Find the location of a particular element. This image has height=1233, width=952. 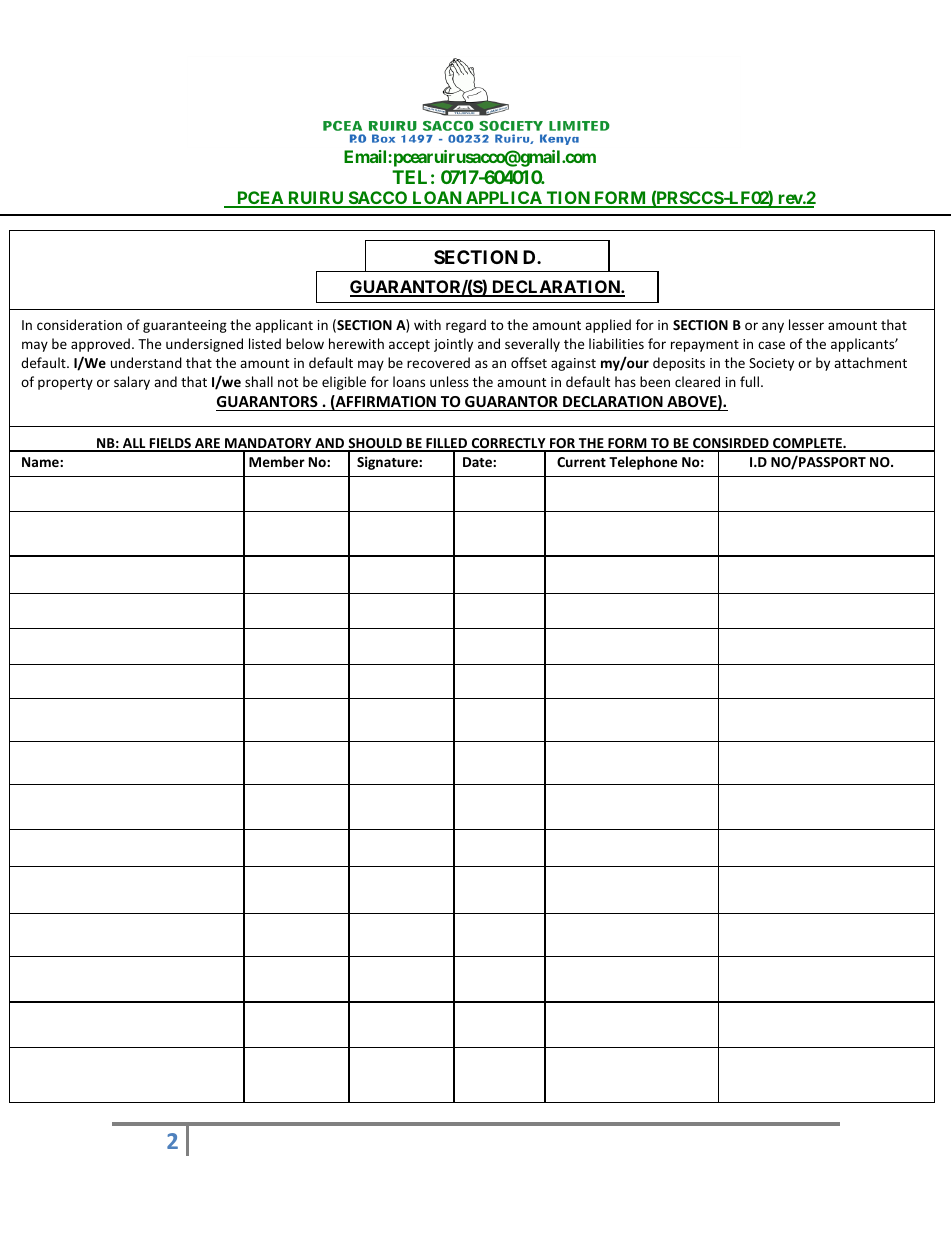

salary is located at coordinates (132, 383).
